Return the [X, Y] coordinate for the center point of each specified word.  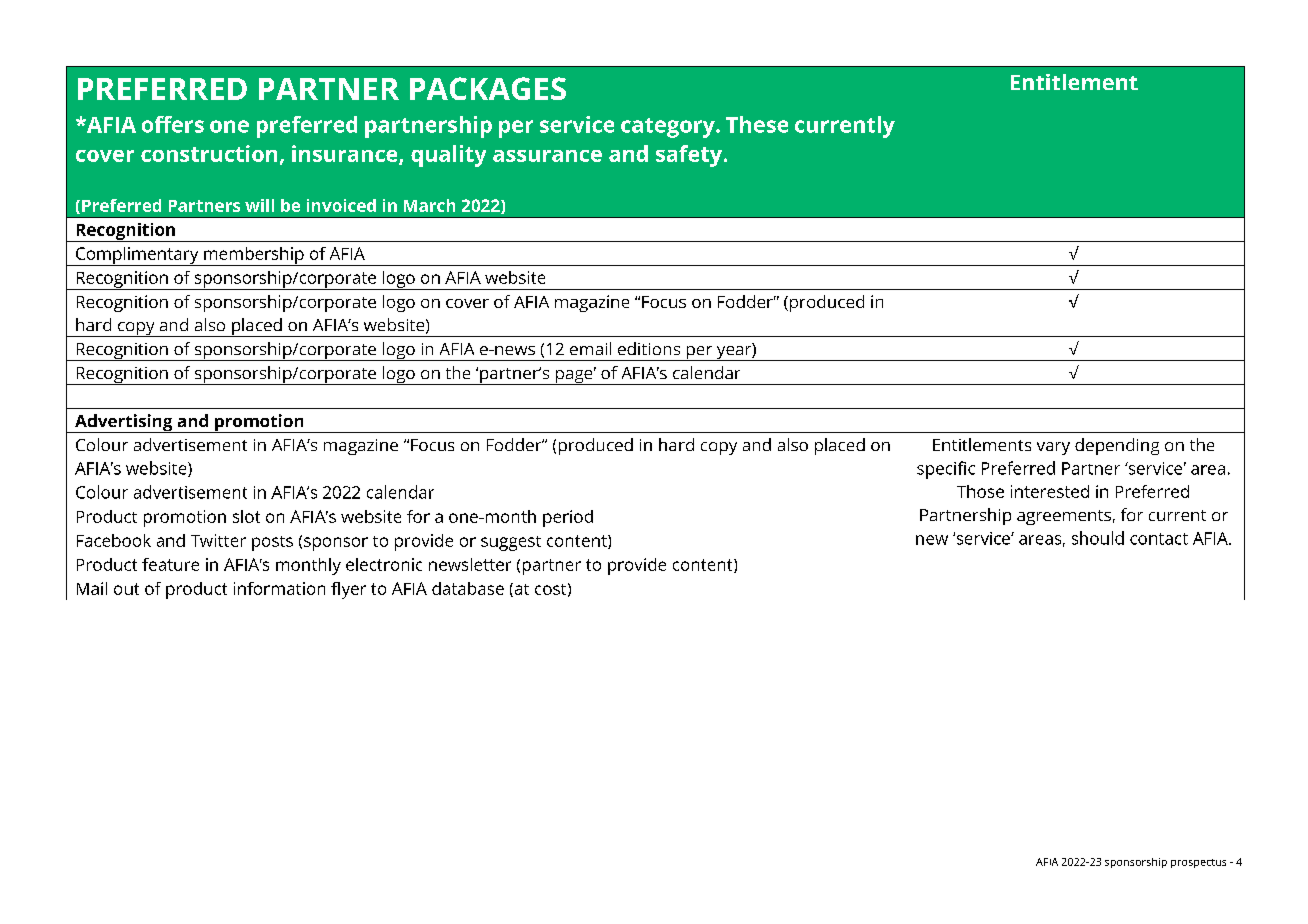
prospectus [1198, 863]
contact [1159, 539]
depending [1117, 446]
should [1098, 538]
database [468, 588]
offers [173, 124]
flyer [348, 590]
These [757, 124]
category [669, 128]
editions [649, 348]
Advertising [123, 423]
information [279, 588]
